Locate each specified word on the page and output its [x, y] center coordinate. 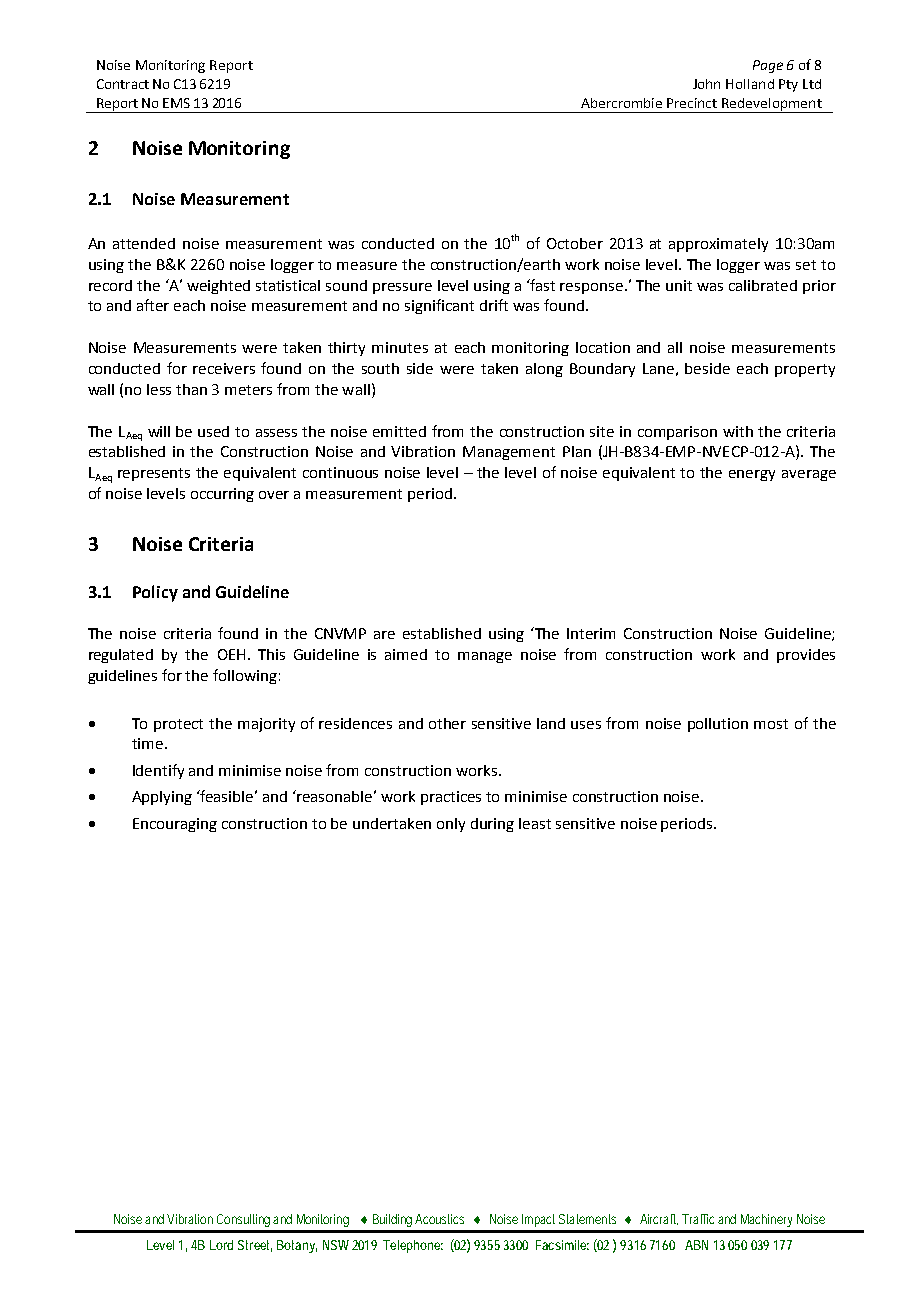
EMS [176, 103]
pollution [718, 725]
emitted [399, 431]
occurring [222, 495]
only [451, 825]
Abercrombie [621, 103]
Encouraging [175, 825]
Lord [221, 1245]
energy [752, 475]
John [706, 84]
